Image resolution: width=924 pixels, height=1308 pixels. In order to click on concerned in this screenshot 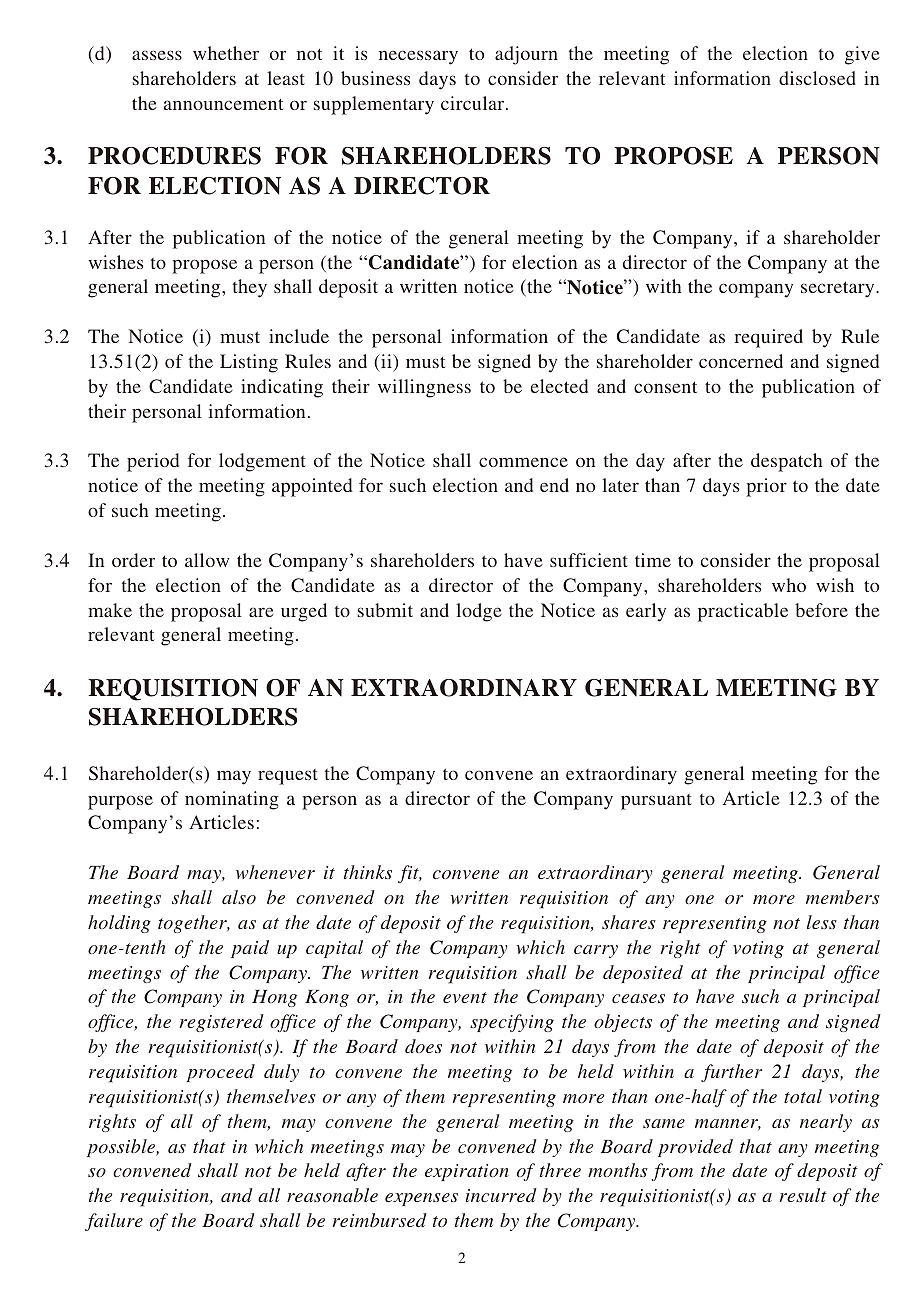, I will do `click(741, 361)`.
